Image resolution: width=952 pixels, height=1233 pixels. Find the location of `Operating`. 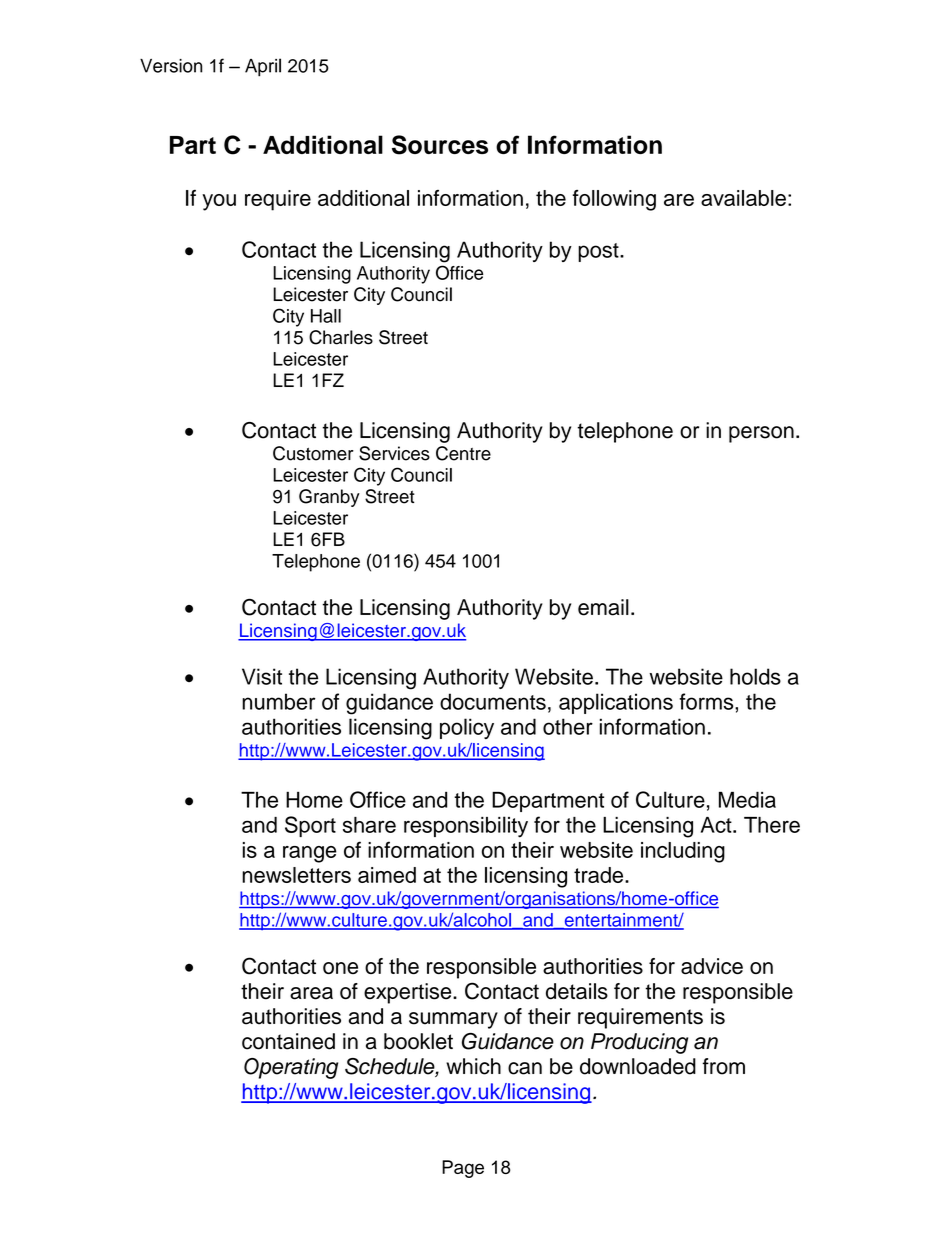

Operating is located at coordinates (291, 1068).
